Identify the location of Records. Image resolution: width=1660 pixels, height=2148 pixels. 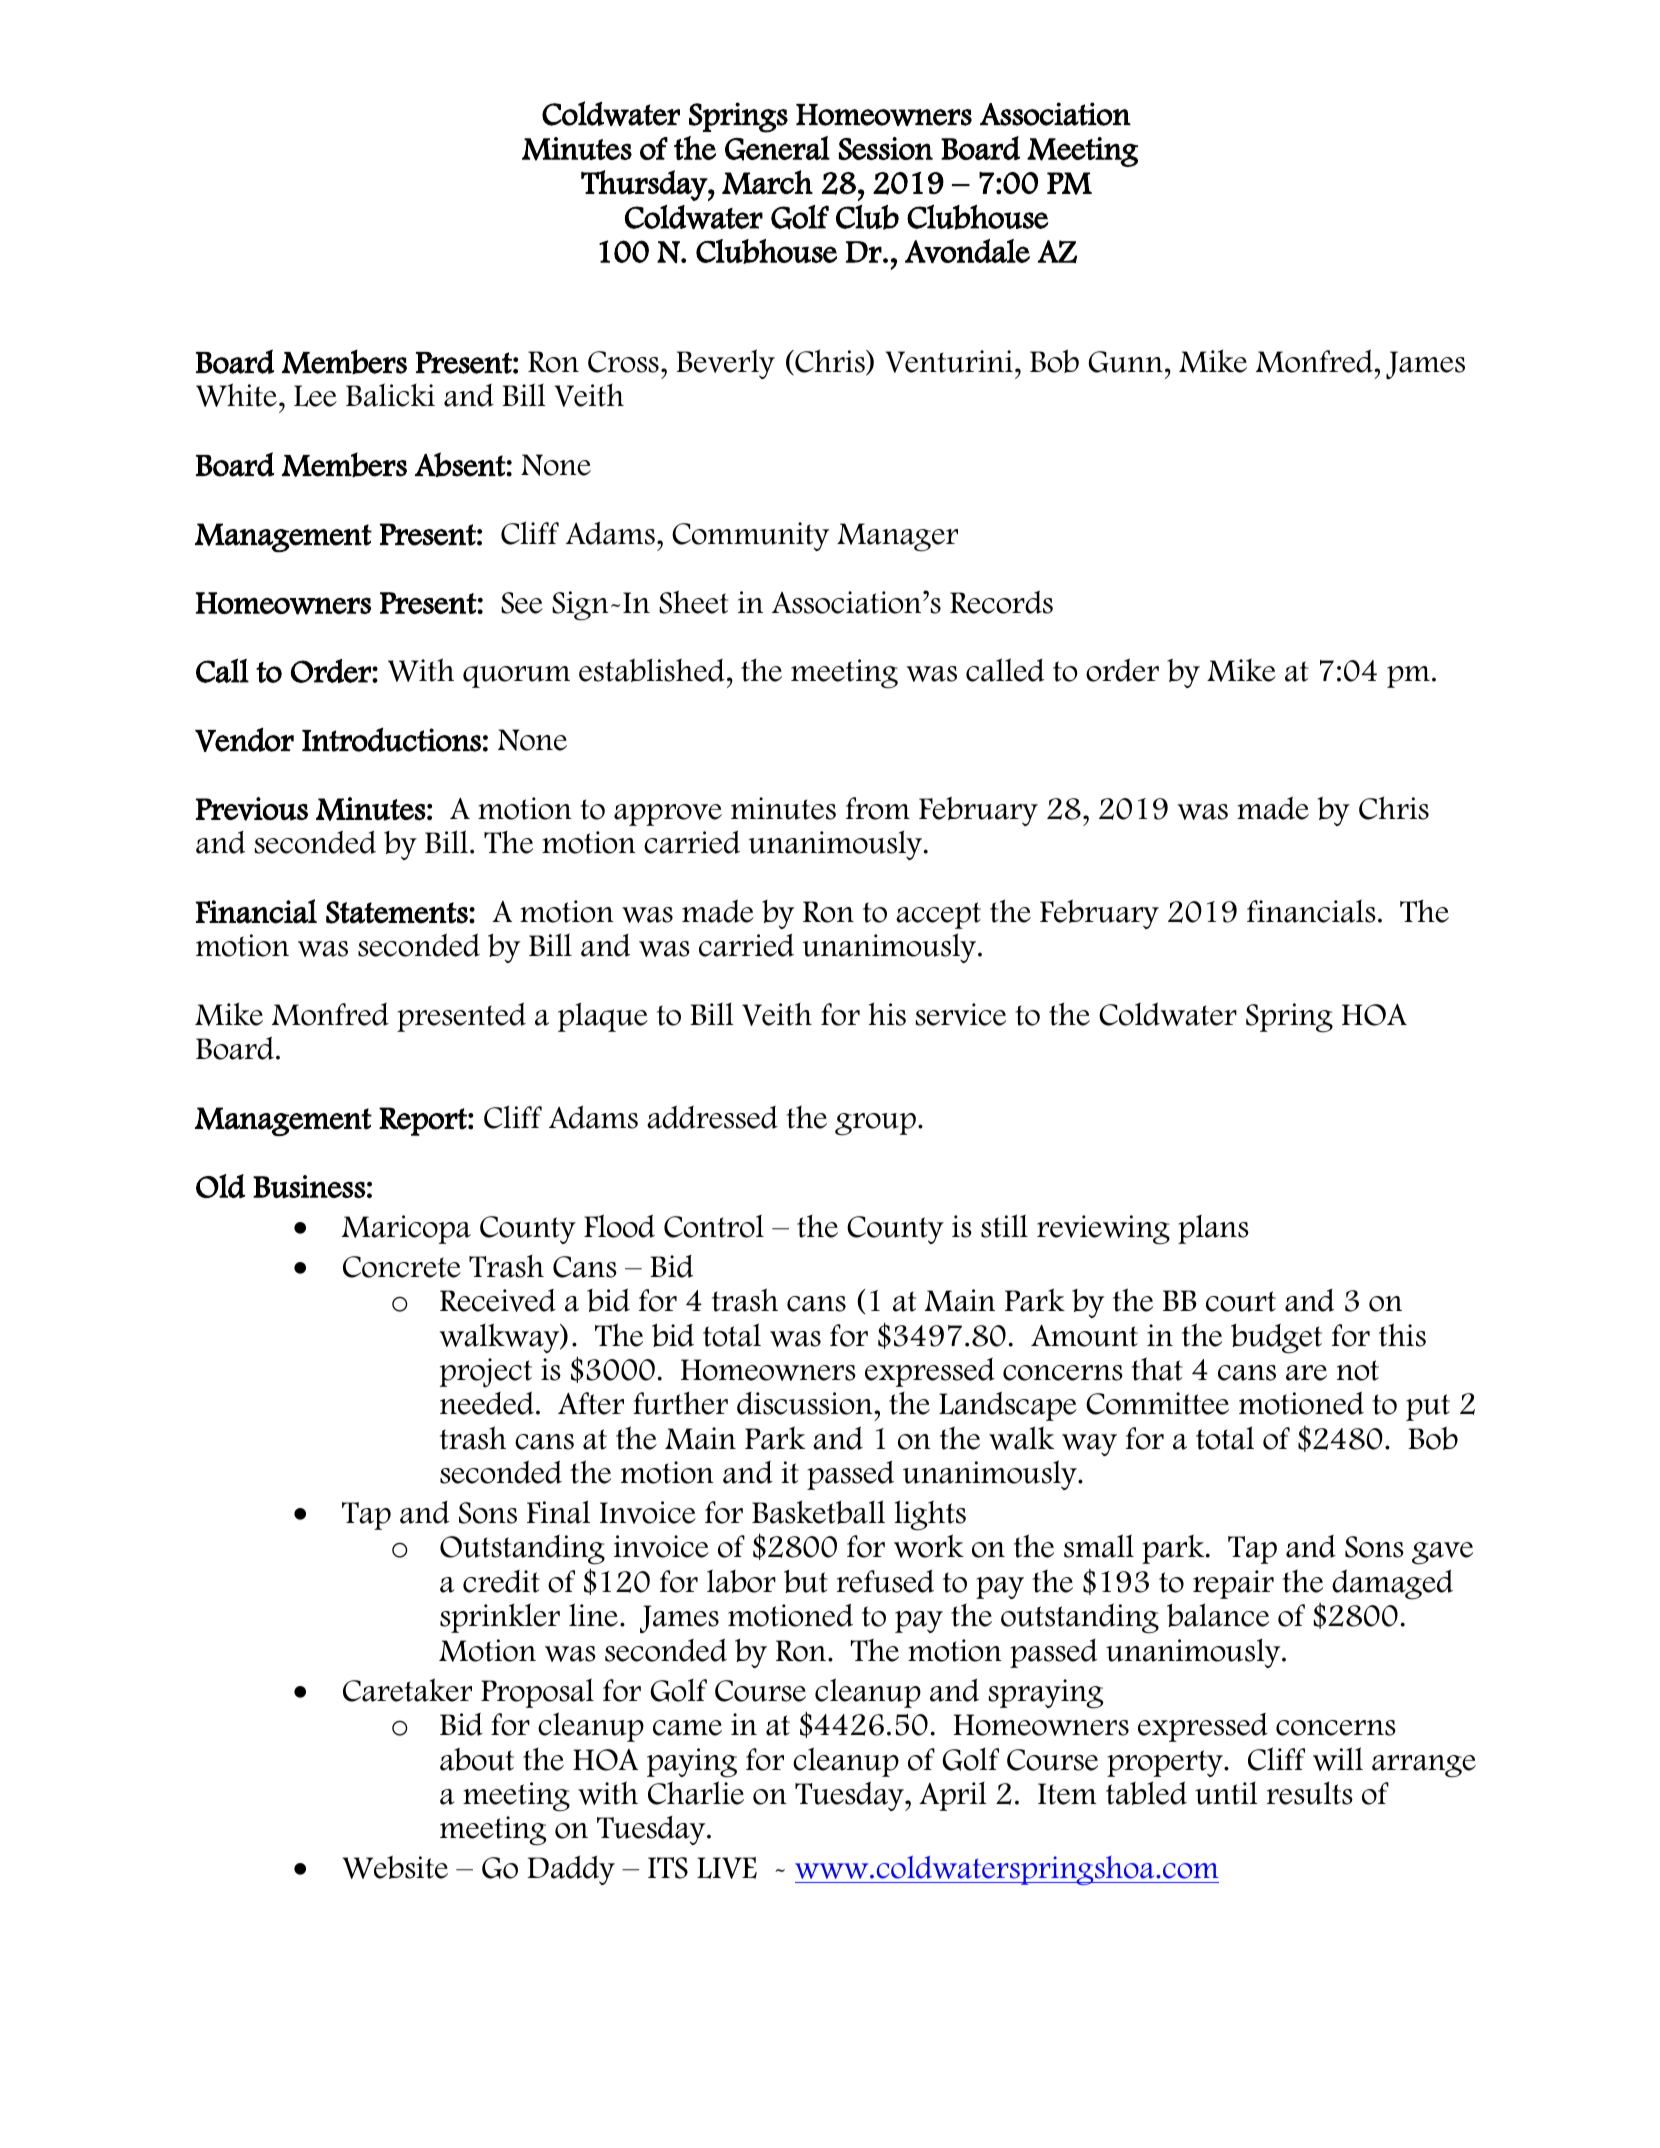
(1001, 602).
